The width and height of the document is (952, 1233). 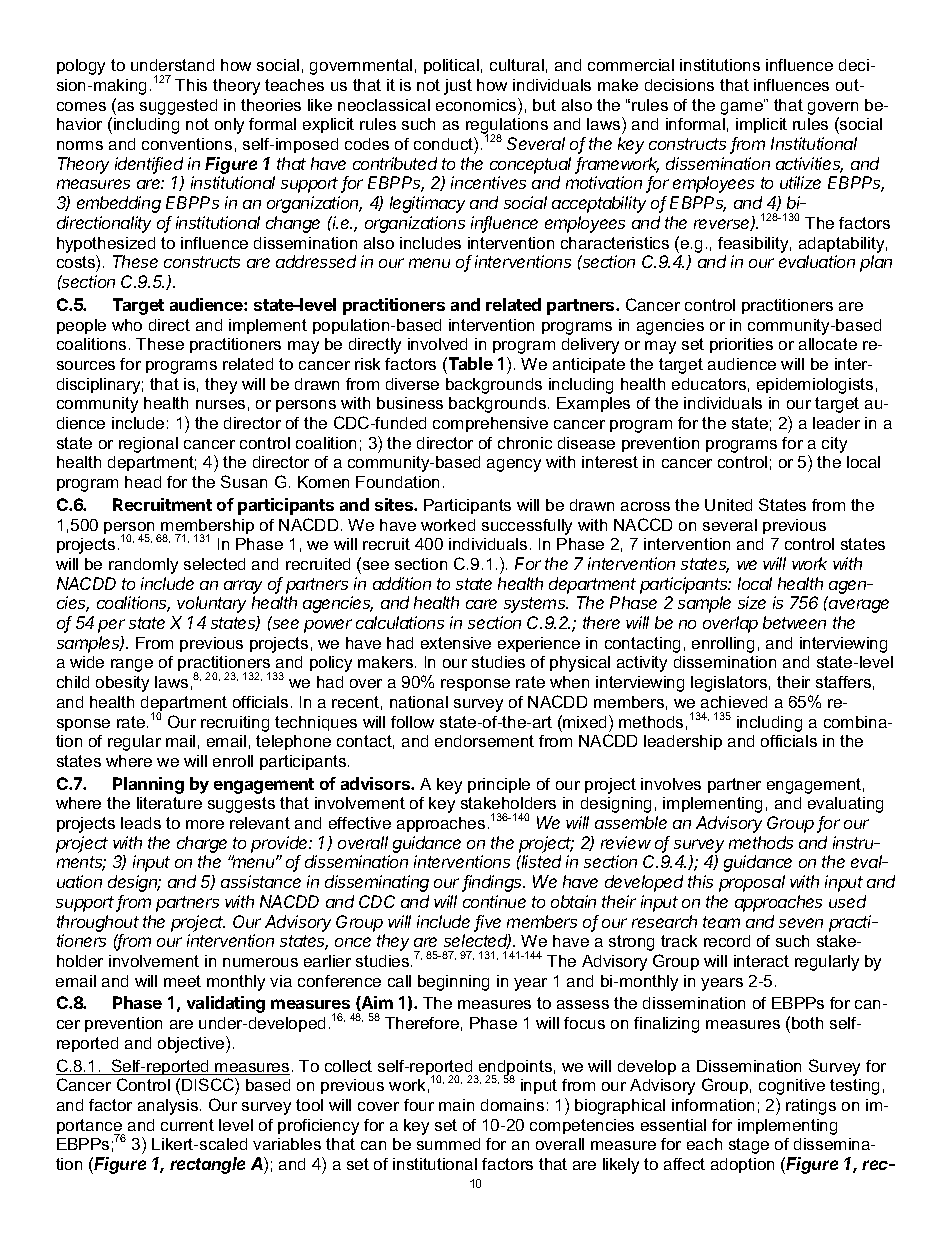 I want to click on proposal, so click(x=752, y=883).
